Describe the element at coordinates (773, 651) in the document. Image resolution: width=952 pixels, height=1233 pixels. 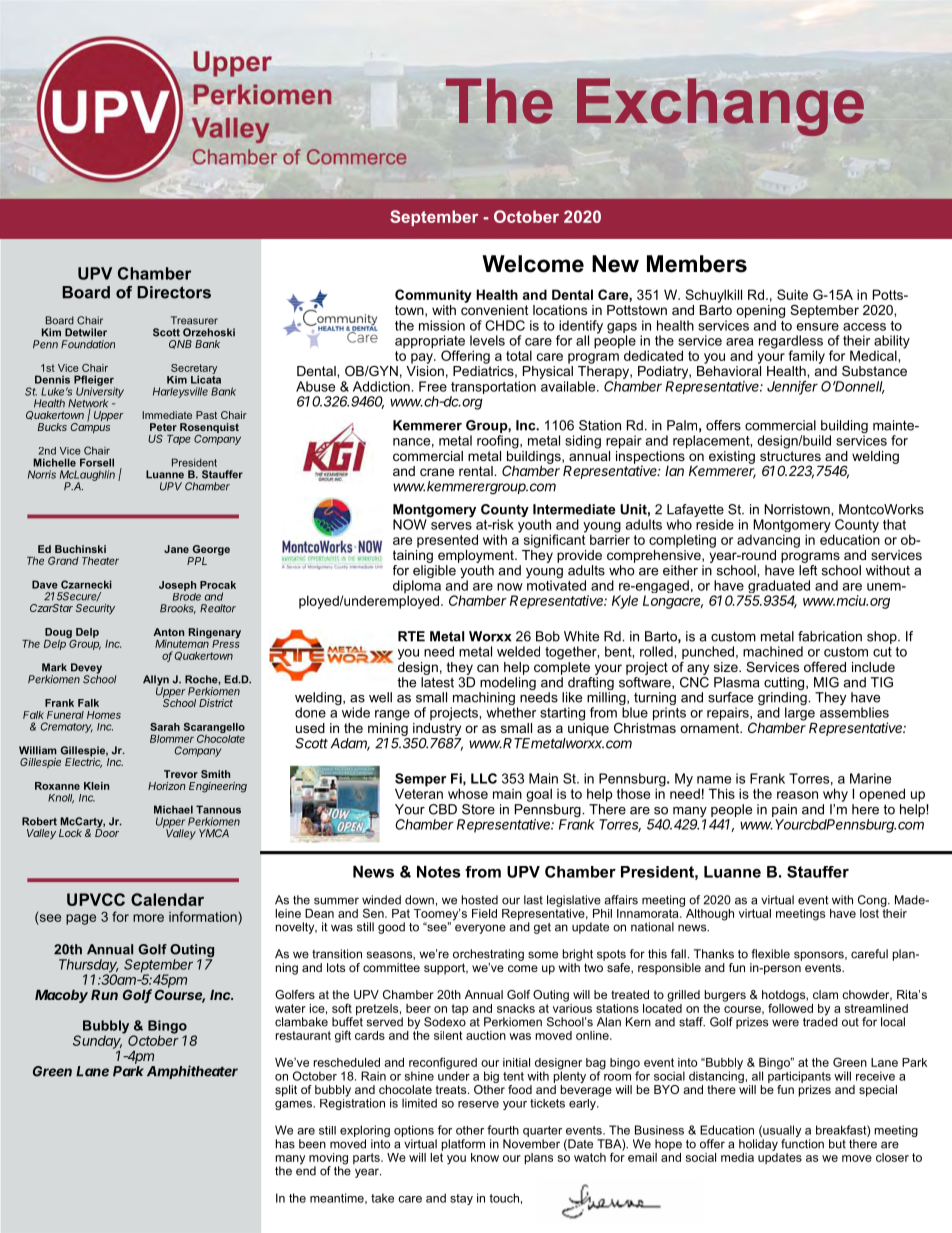
I see `machined` at that location.
